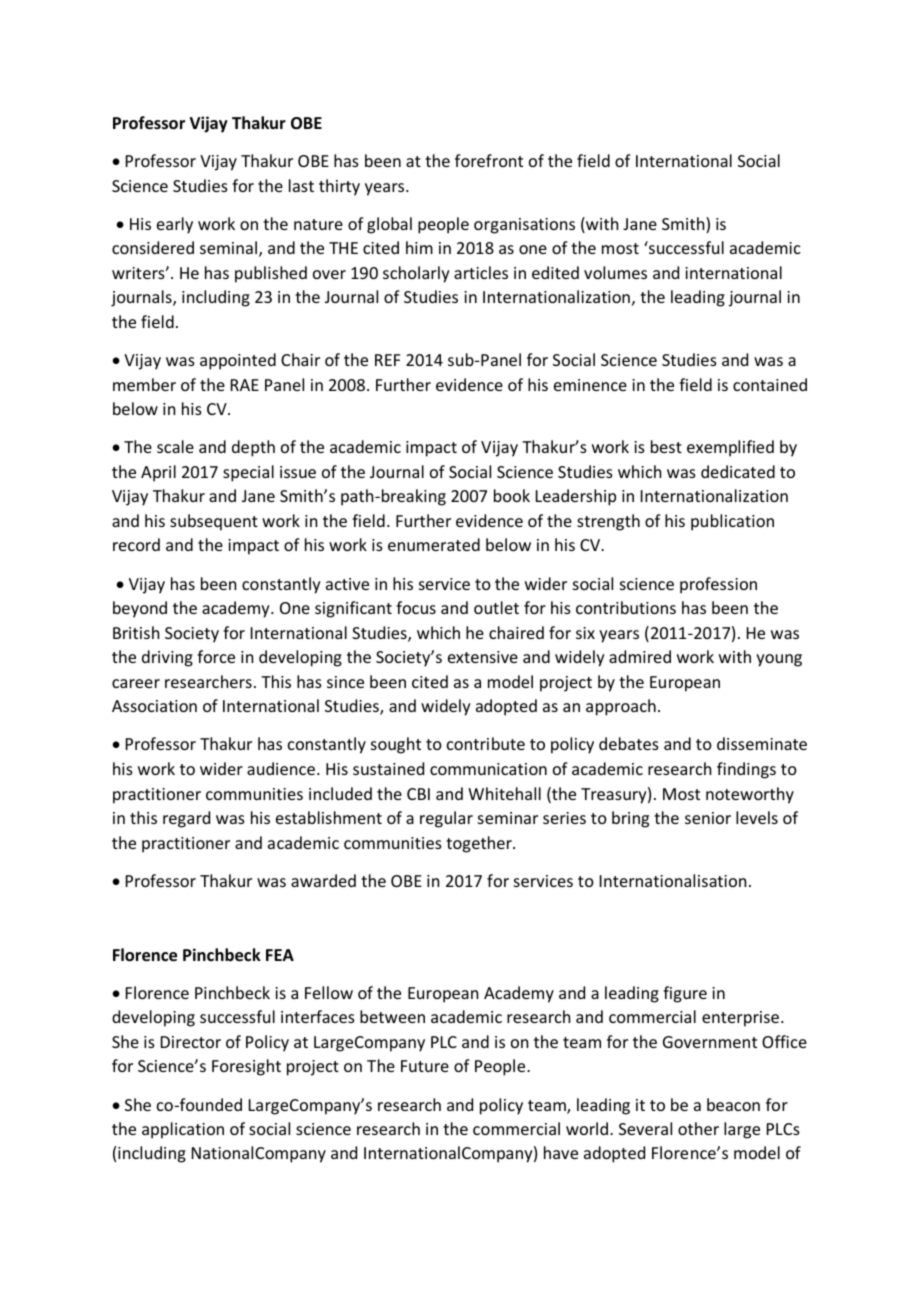  I want to click on together, so click(480, 844).
